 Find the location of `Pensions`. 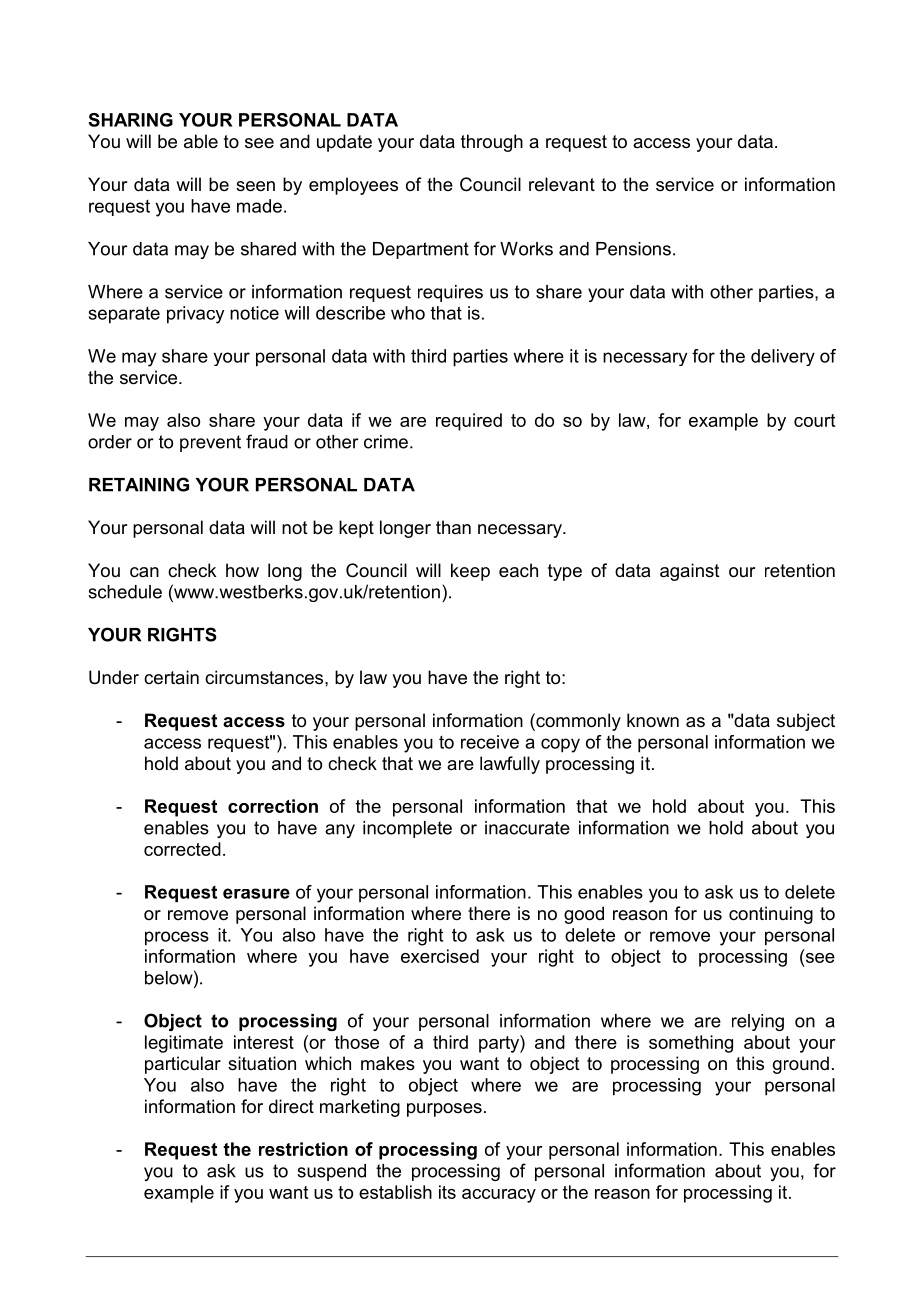

Pensions is located at coordinates (633, 249).
